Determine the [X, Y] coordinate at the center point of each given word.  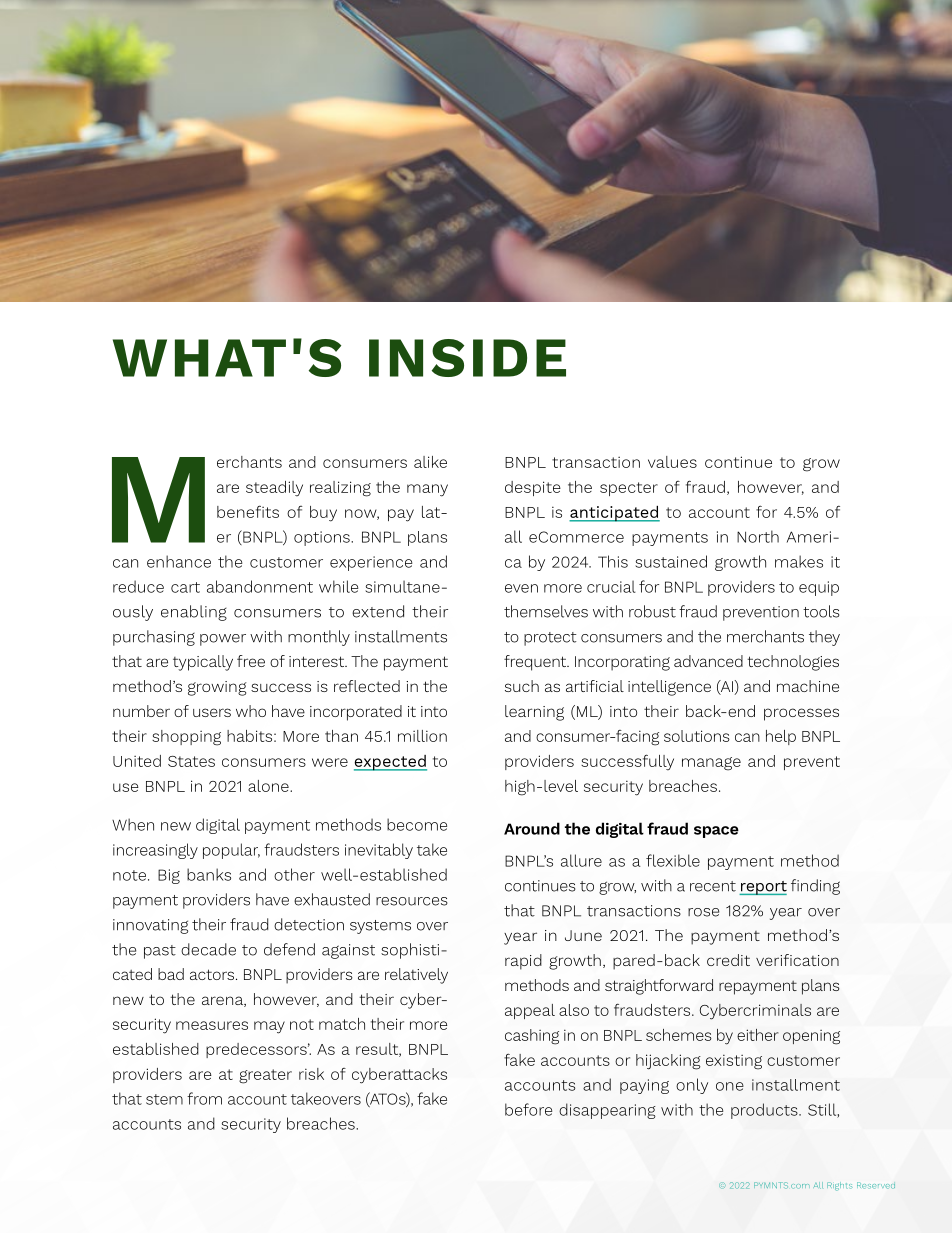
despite [533, 488]
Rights [839, 1186]
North [758, 536]
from [204, 1098]
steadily [274, 489]
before [528, 1109]
